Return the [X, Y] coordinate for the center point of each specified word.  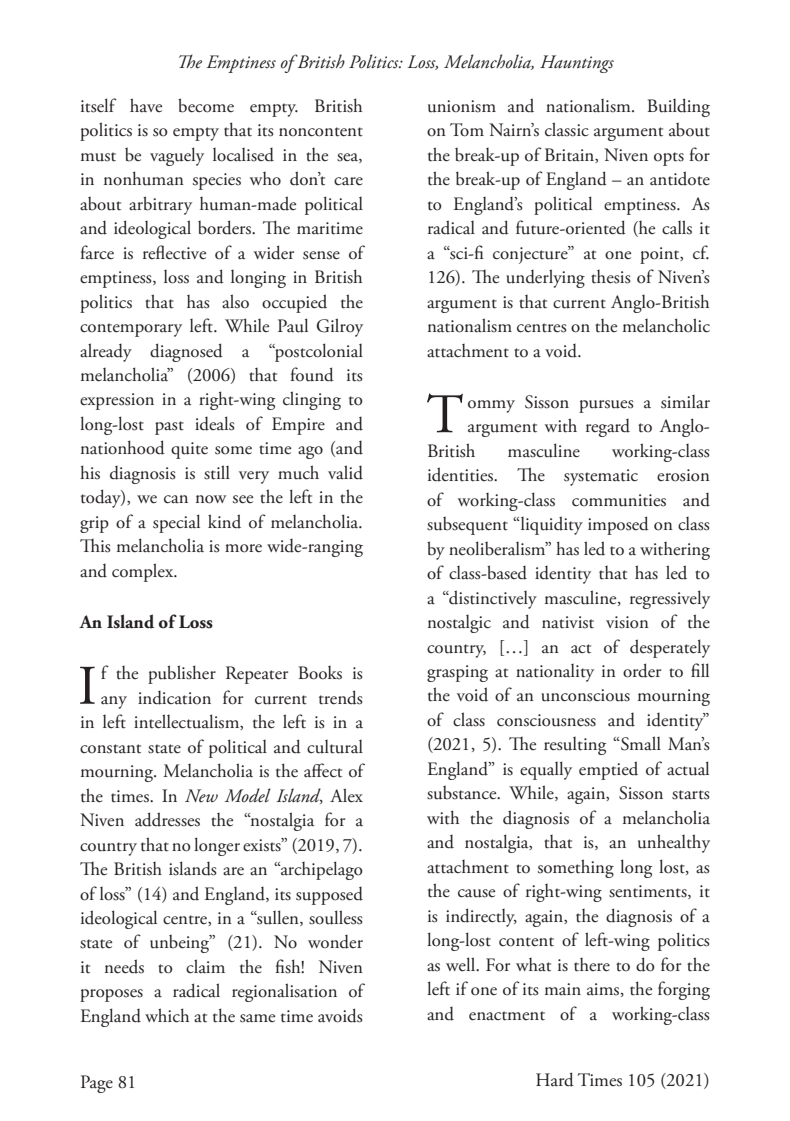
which [167, 1015]
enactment [507, 1016]
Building [679, 107]
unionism [462, 106]
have [146, 105]
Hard [555, 1079]
